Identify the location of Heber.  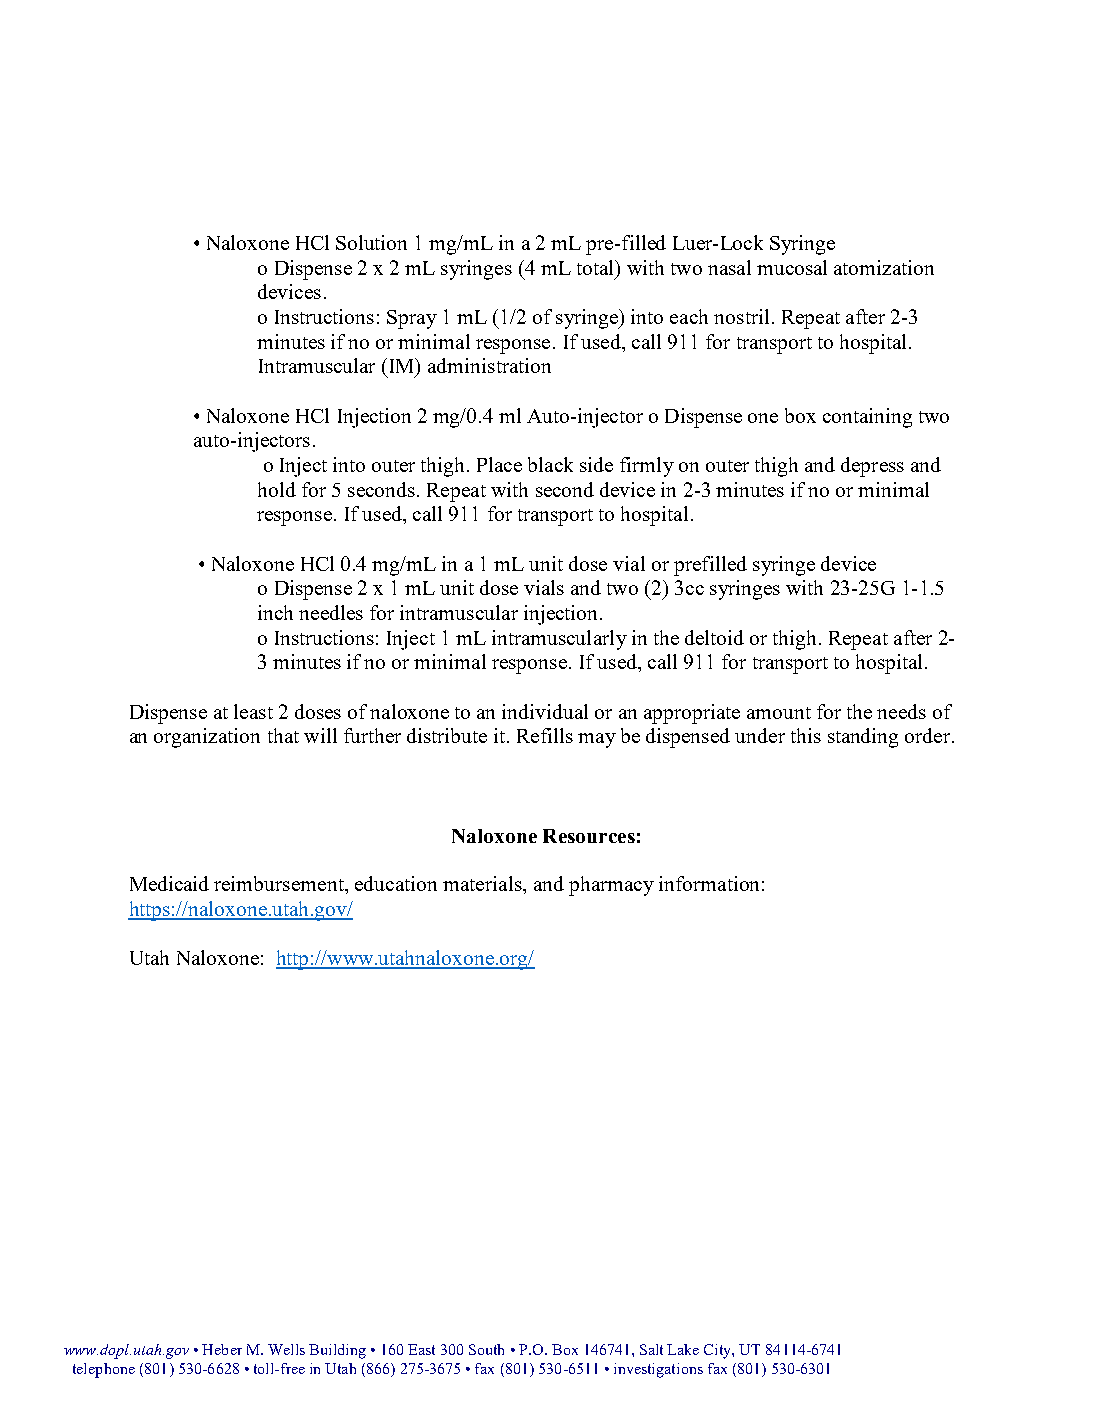
(222, 1349).
